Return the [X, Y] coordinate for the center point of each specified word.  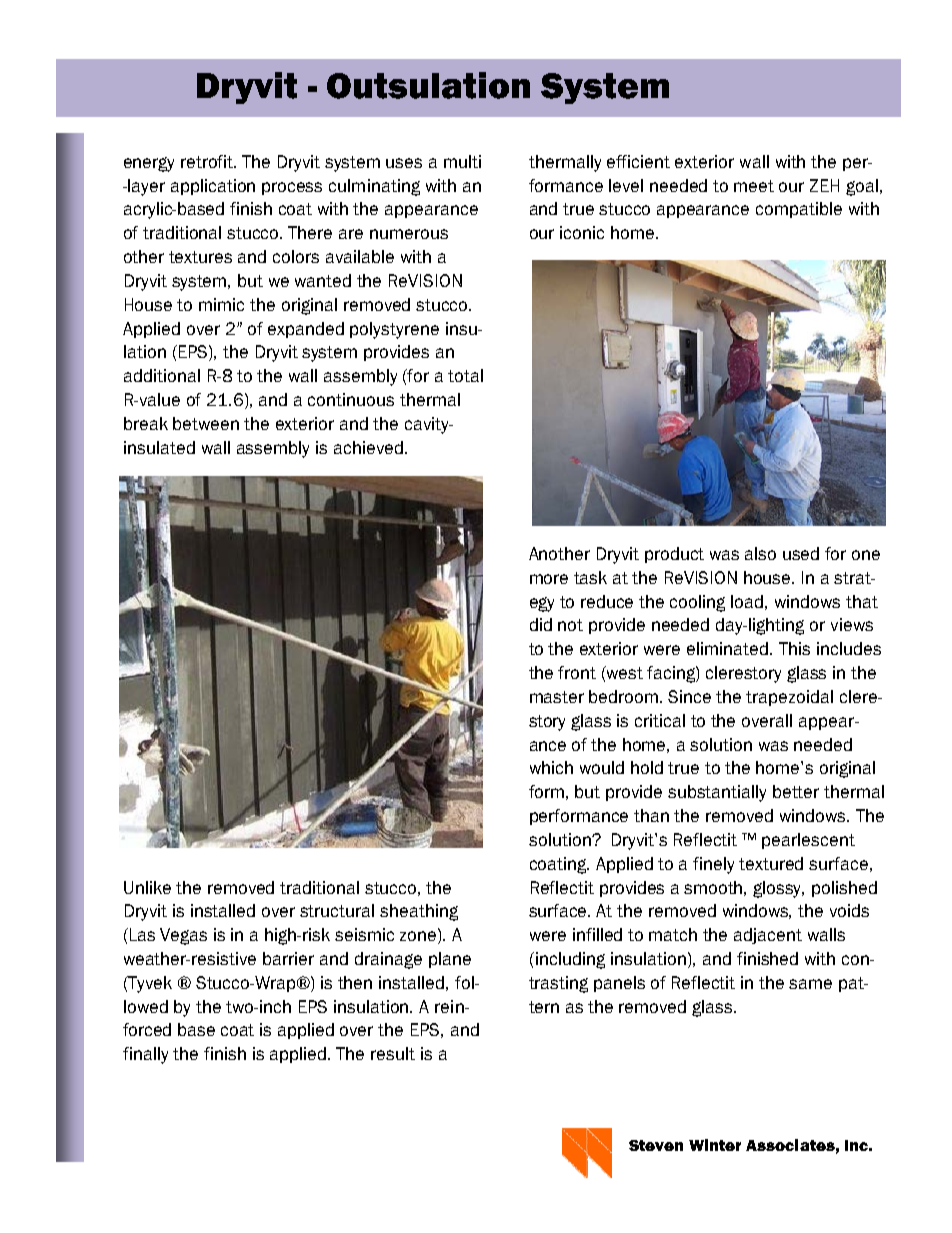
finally [145, 1055]
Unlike [147, 887]
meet [754, 186]
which [551, 767]
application [213, 187]
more [549, 579]
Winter [715, 1145]
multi [462, 161]
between [206, 423]
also [760, 553]
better [796, 791]
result [393, 1053]
